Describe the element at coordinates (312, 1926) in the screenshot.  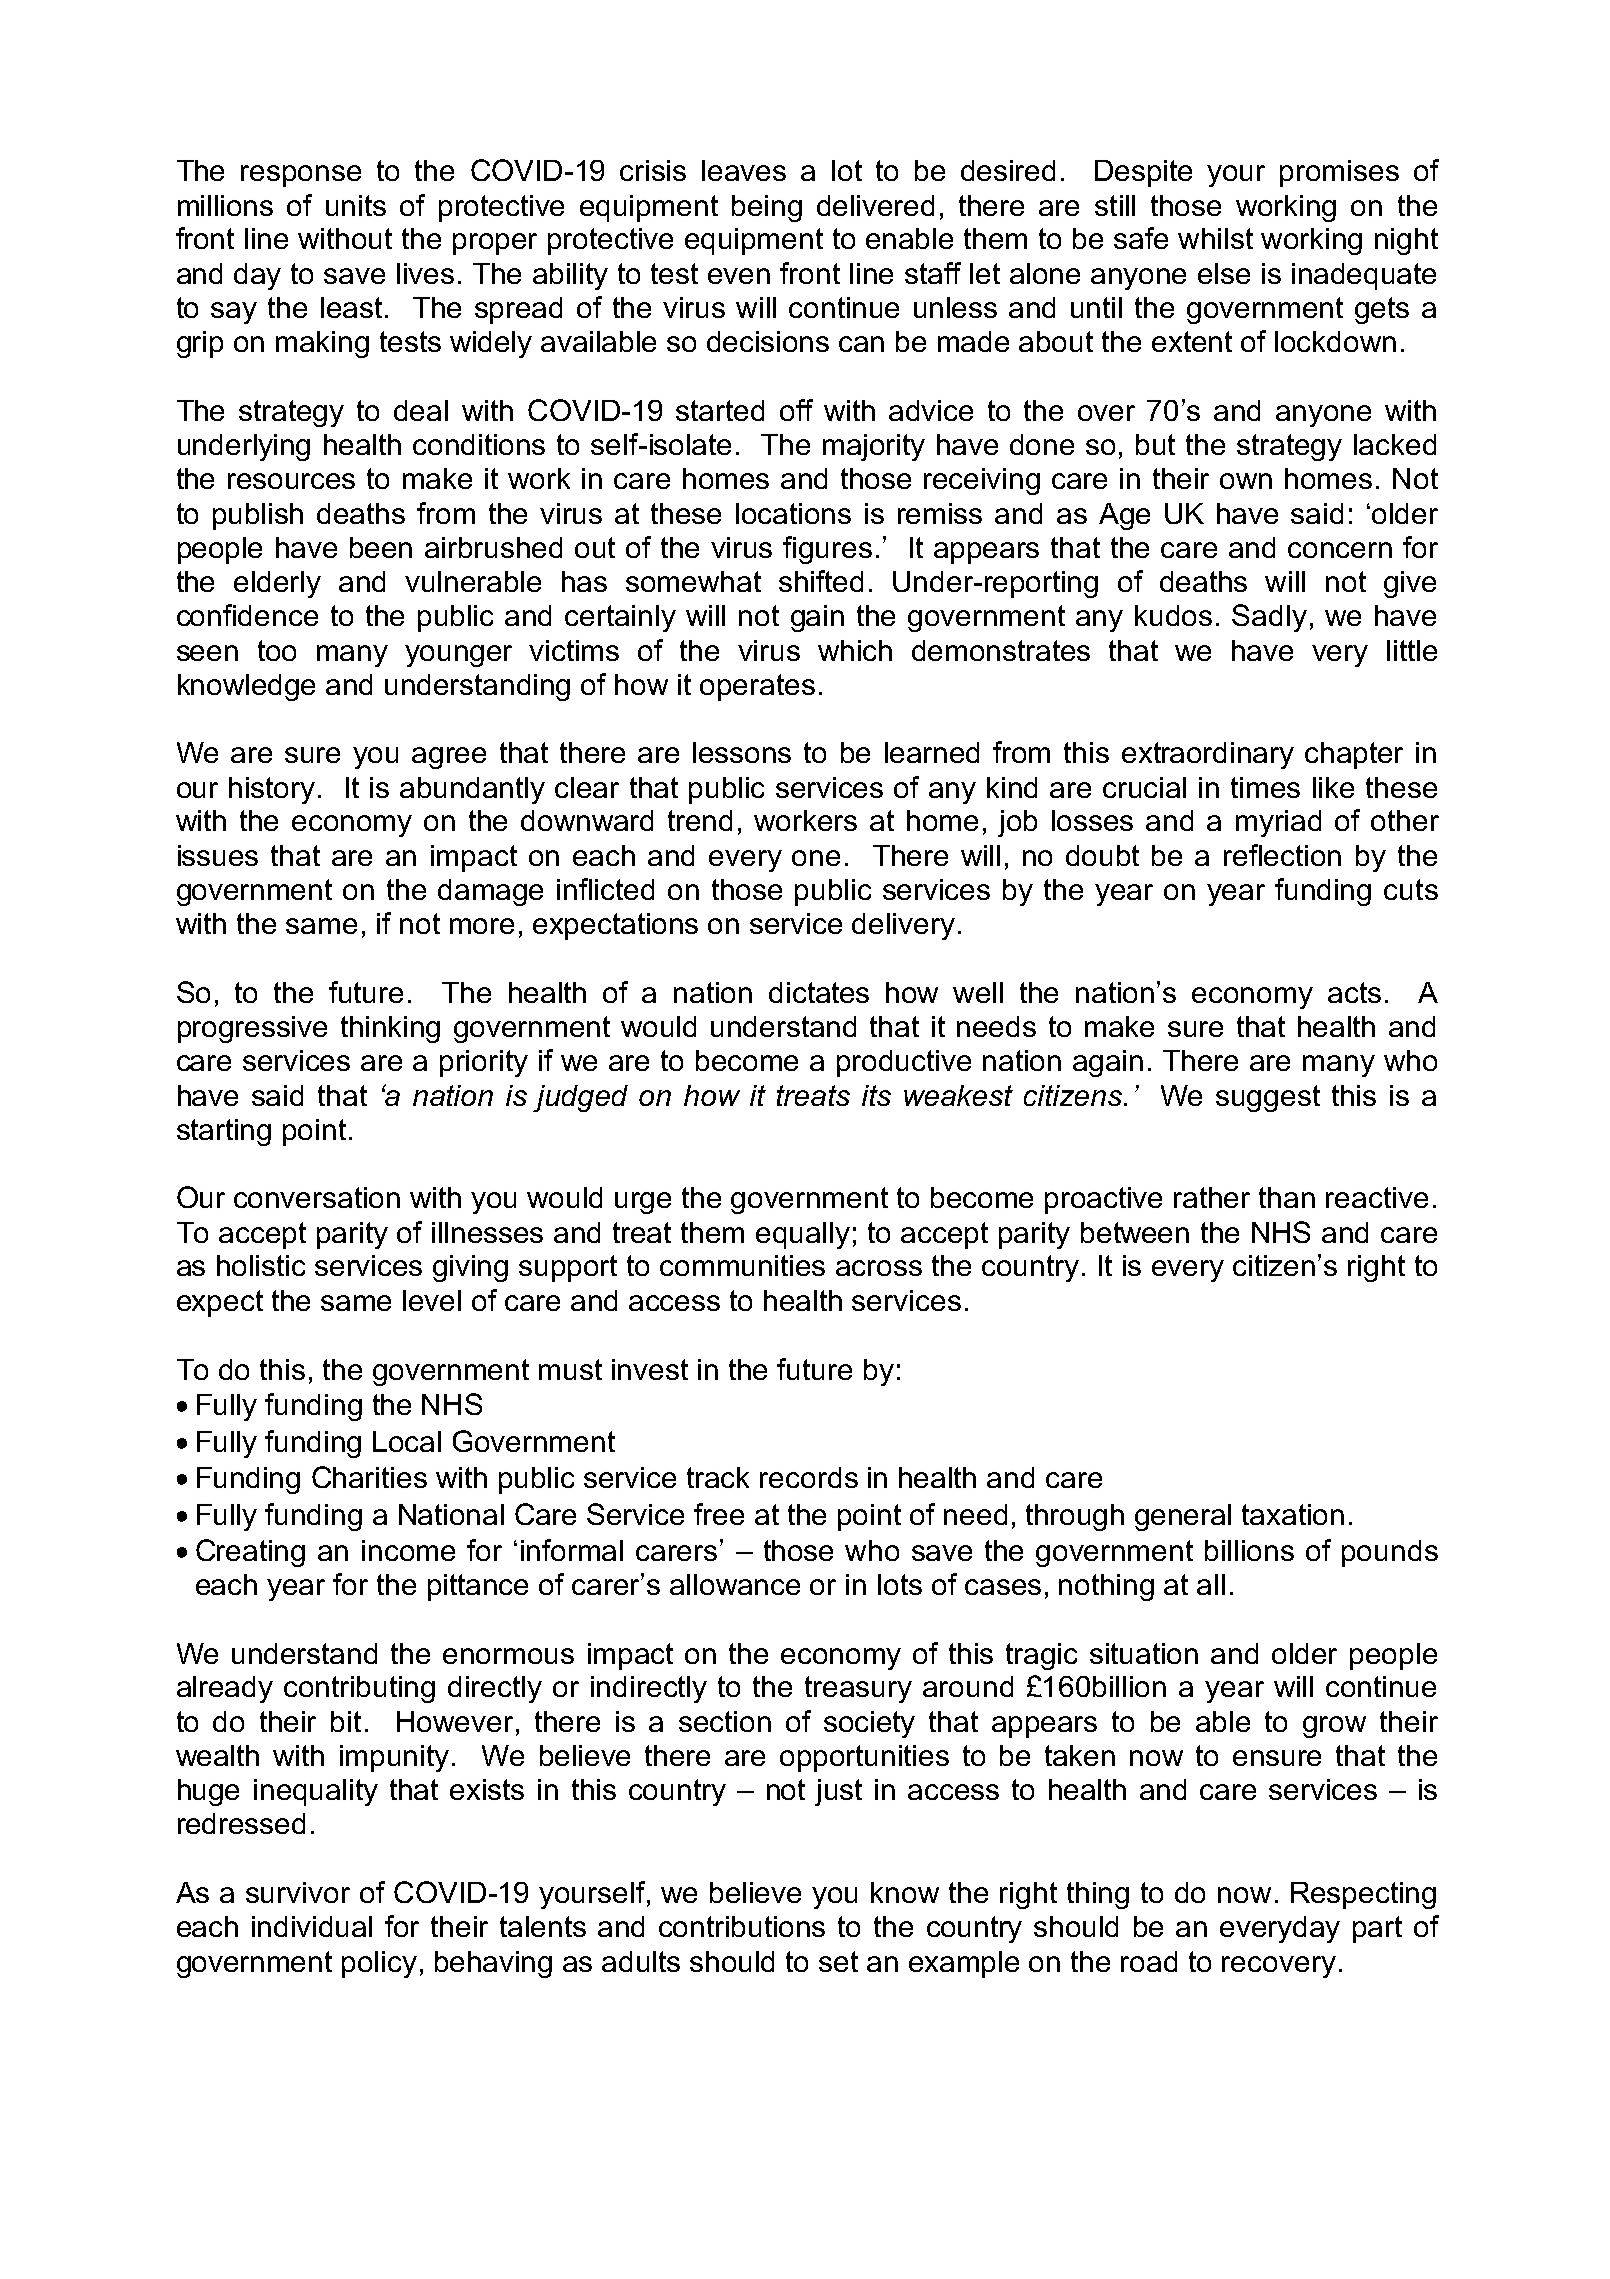
I see `individual` at that location.
